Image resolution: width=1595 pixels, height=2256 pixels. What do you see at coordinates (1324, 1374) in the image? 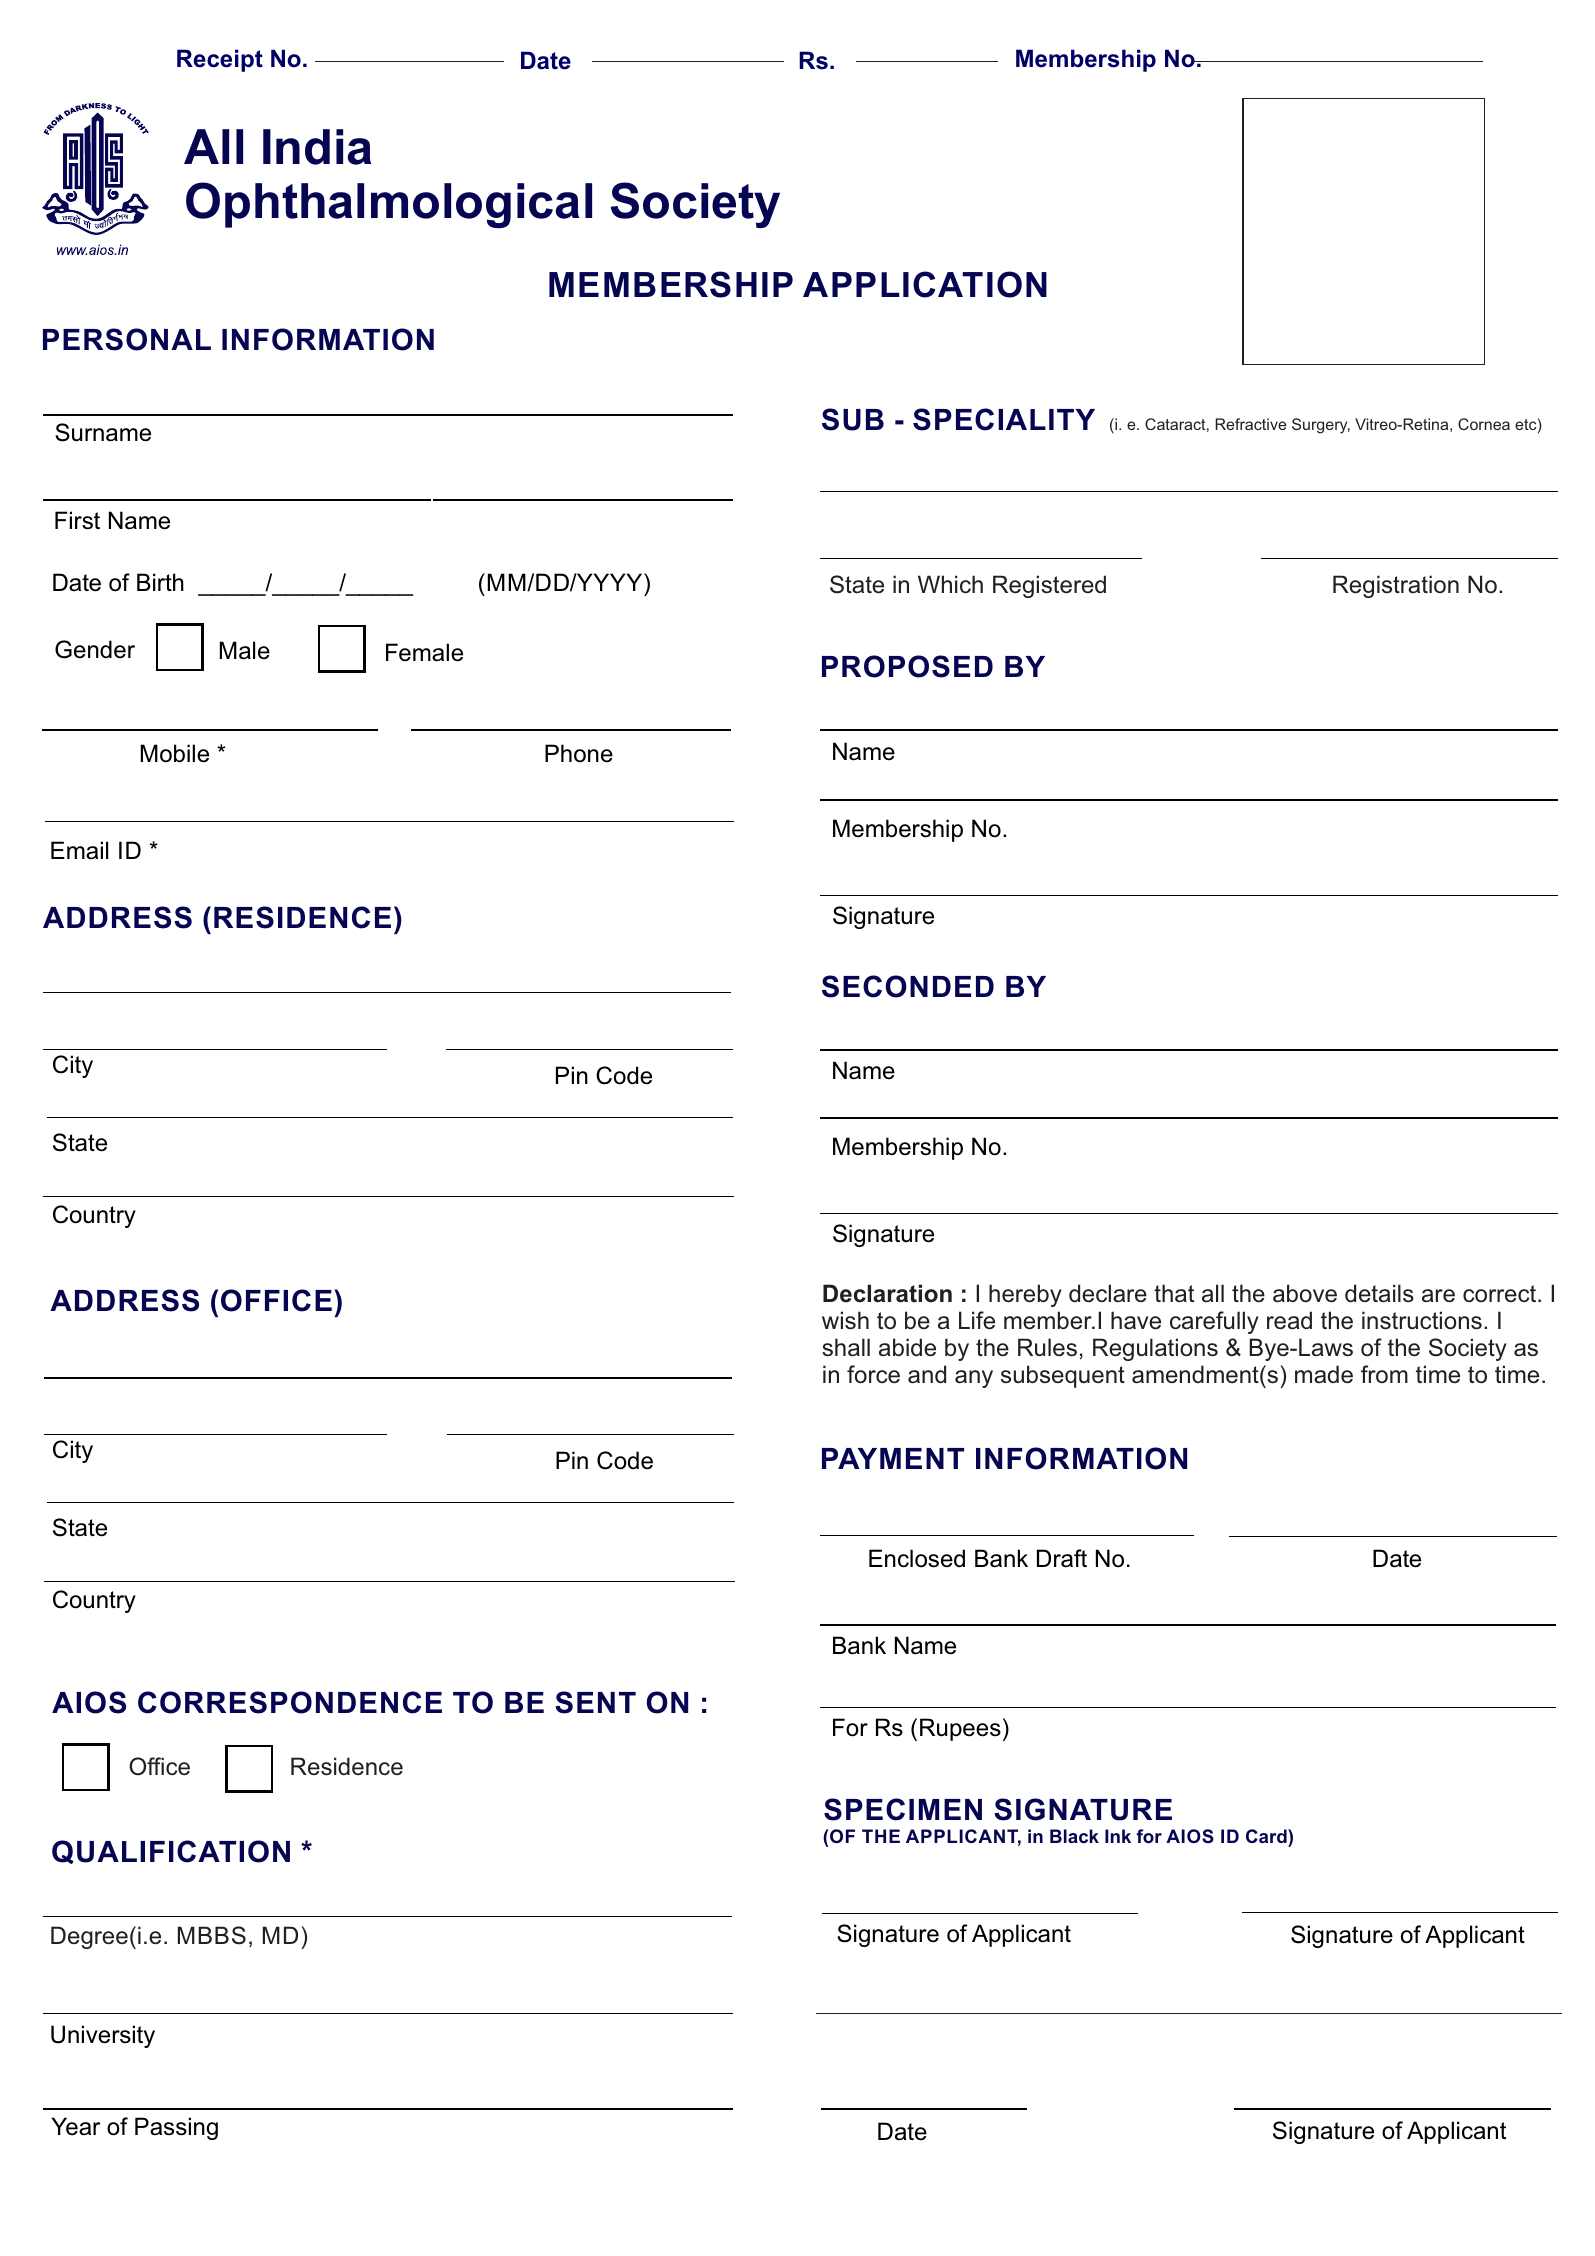
I see `made` at bounding box center [1324, 1374].
